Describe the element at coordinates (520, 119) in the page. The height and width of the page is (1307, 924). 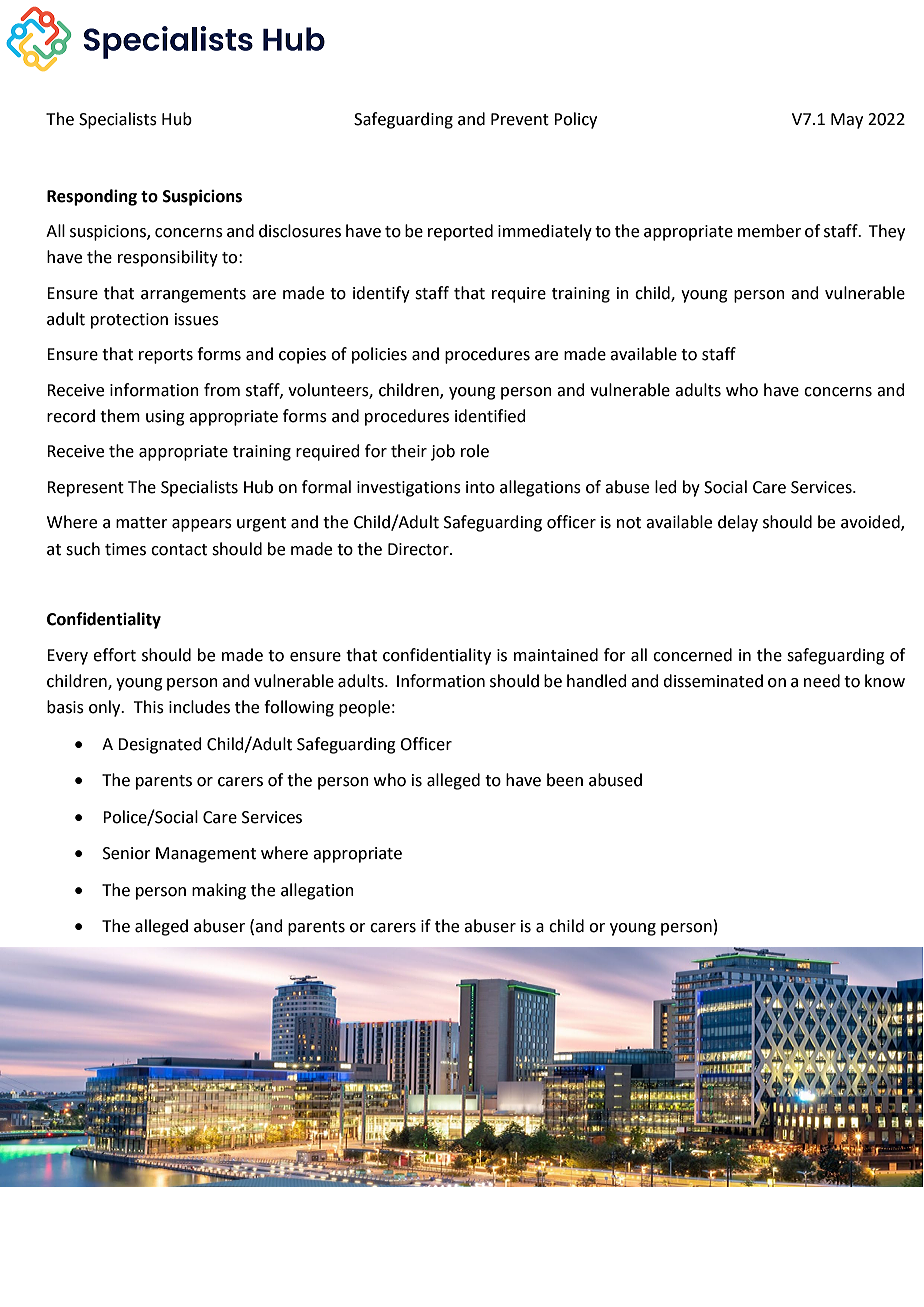
I see `Prevent` at that location.
